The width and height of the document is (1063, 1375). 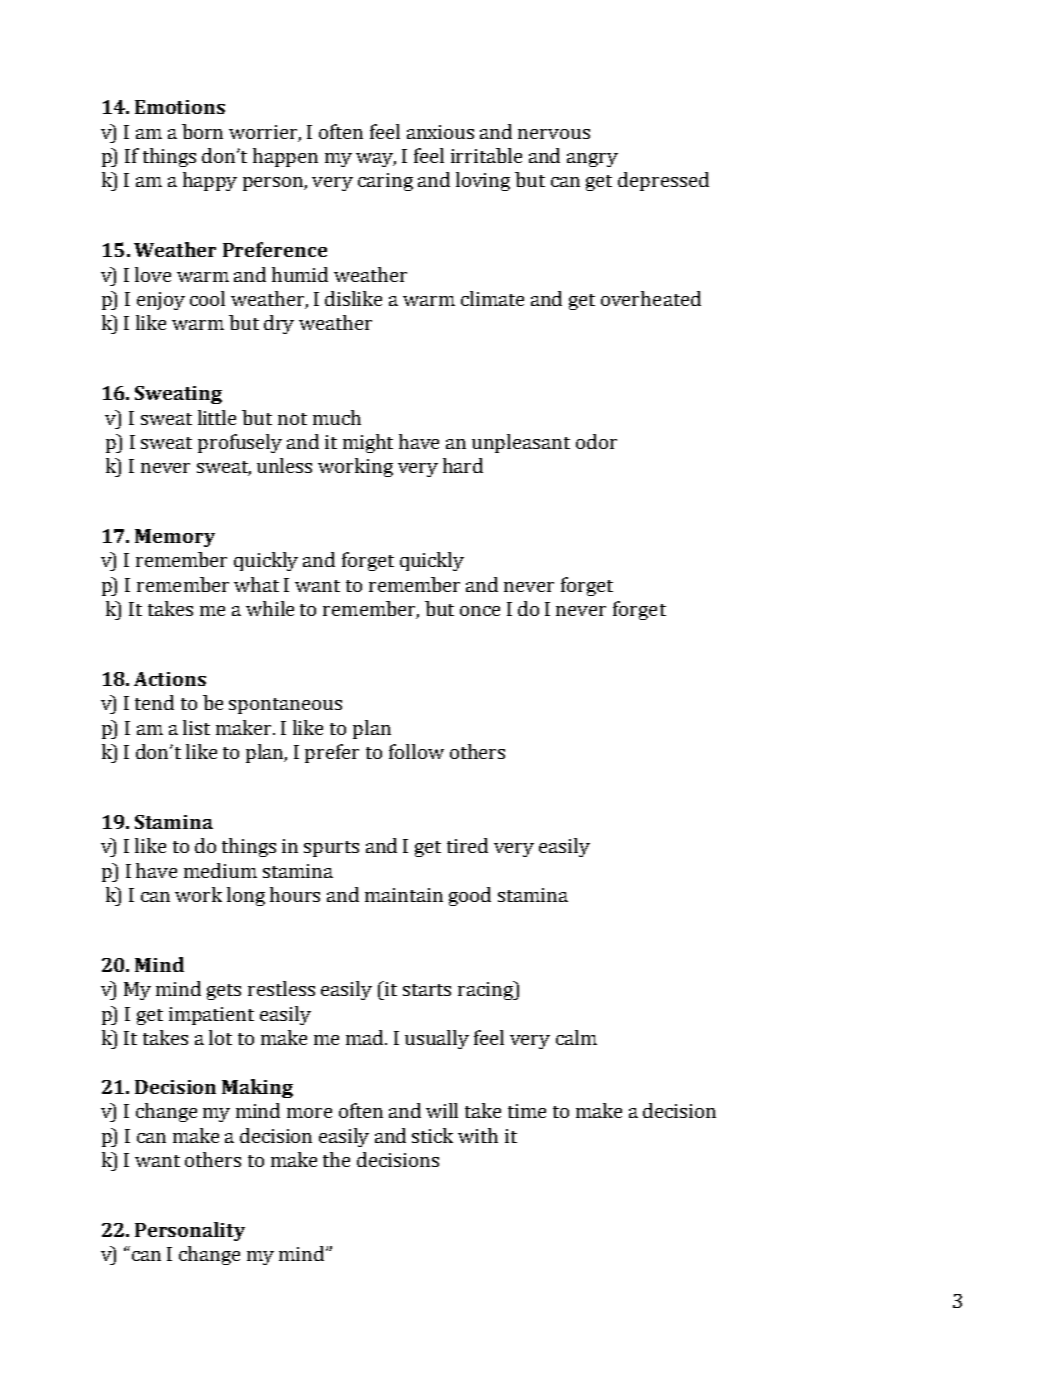 I want to click on angry, so click(x=592, y=160).
